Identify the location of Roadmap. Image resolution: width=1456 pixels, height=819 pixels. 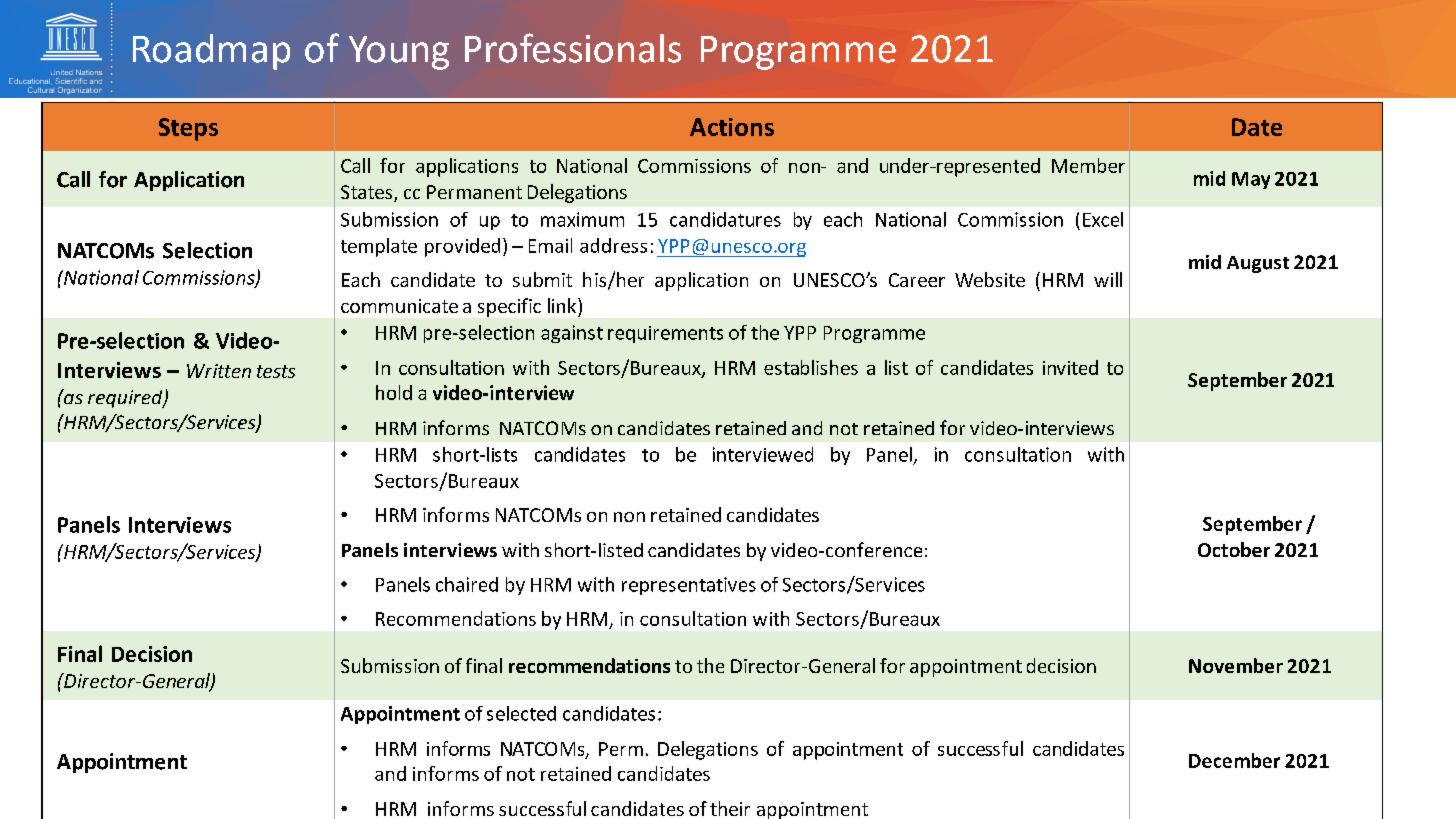
(211, 52).
